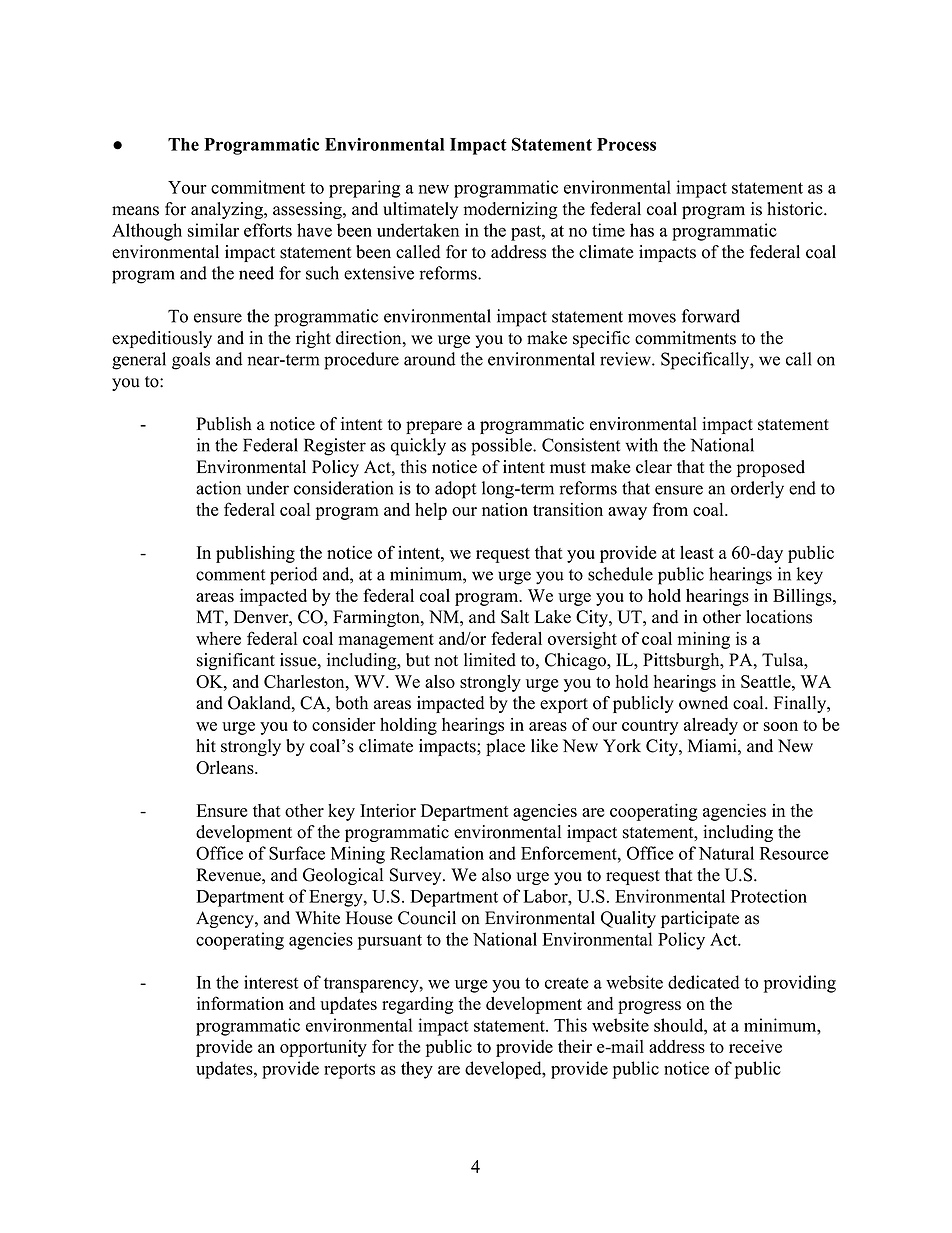 Image resolution: width=952 pixels, height=1233 pixels. What do you see at coordinates (515, 617) in the screenshot?
I see `Salt` at bounding box center [515, 617].
